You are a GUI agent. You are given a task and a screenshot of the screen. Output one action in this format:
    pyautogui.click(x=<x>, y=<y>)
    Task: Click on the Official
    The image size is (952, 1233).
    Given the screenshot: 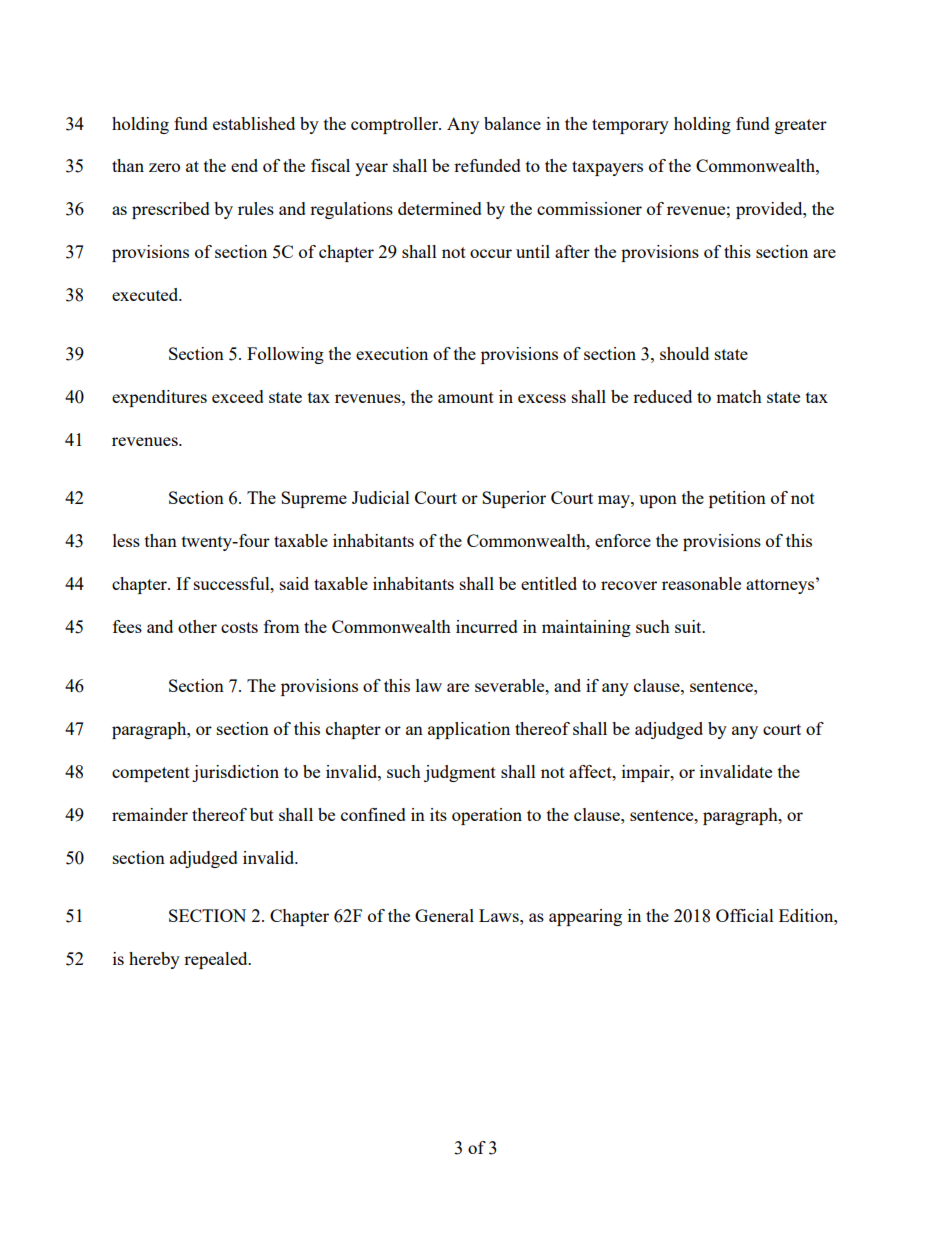 What is the action you would take?
    pyautogui.click(x=745, y=915)
